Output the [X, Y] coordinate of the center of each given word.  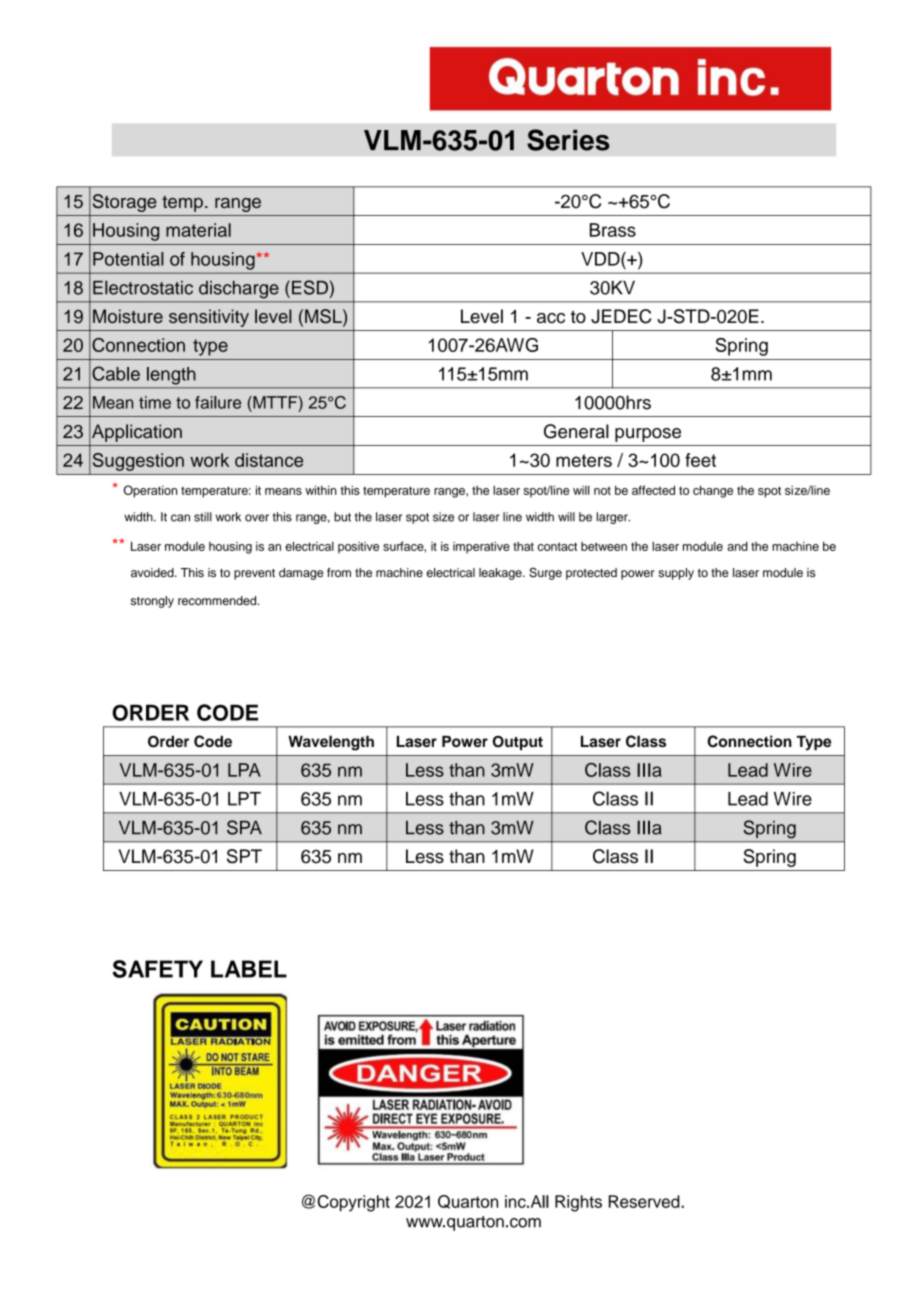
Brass [613, 230]
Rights [578, 1203]
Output [518, 743]
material [198, 230]
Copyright [353, 1203]
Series [568, 140]
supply [676, 574]
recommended [218, 600]
